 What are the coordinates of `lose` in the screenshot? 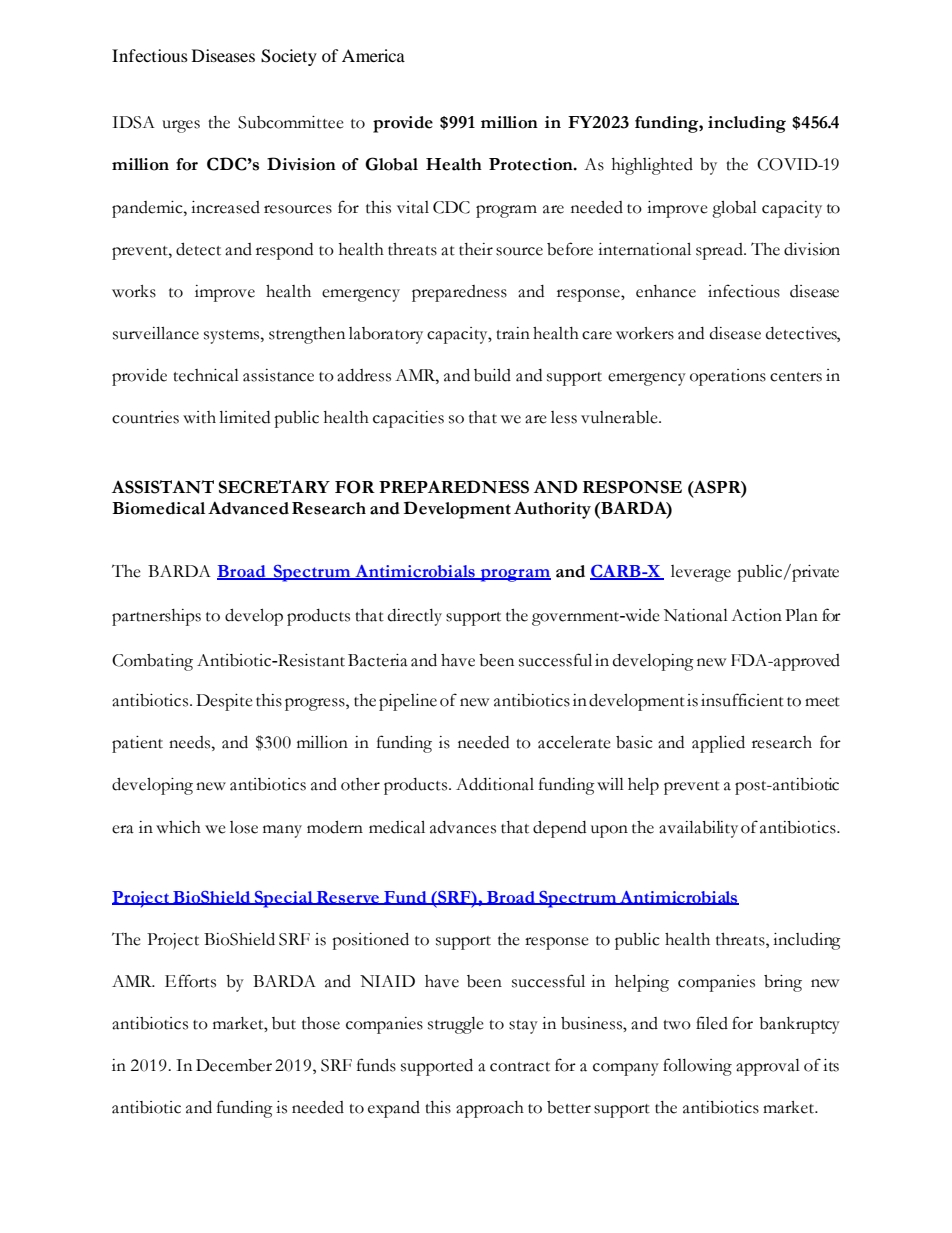 It's located at (244, 827).
